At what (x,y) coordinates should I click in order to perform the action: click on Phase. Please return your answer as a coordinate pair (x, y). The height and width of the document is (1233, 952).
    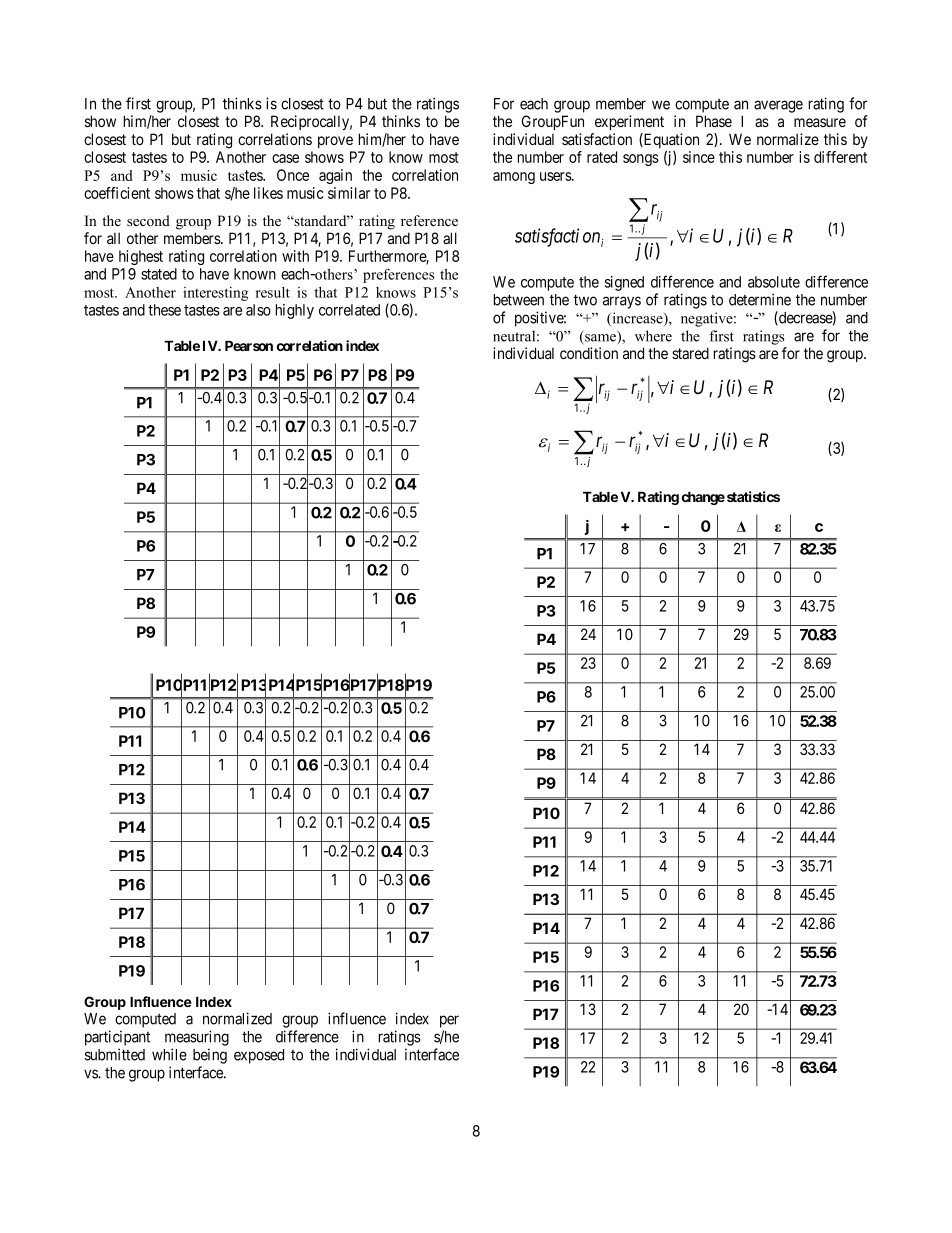
    Looking at the image, I should click on (714, 121).
